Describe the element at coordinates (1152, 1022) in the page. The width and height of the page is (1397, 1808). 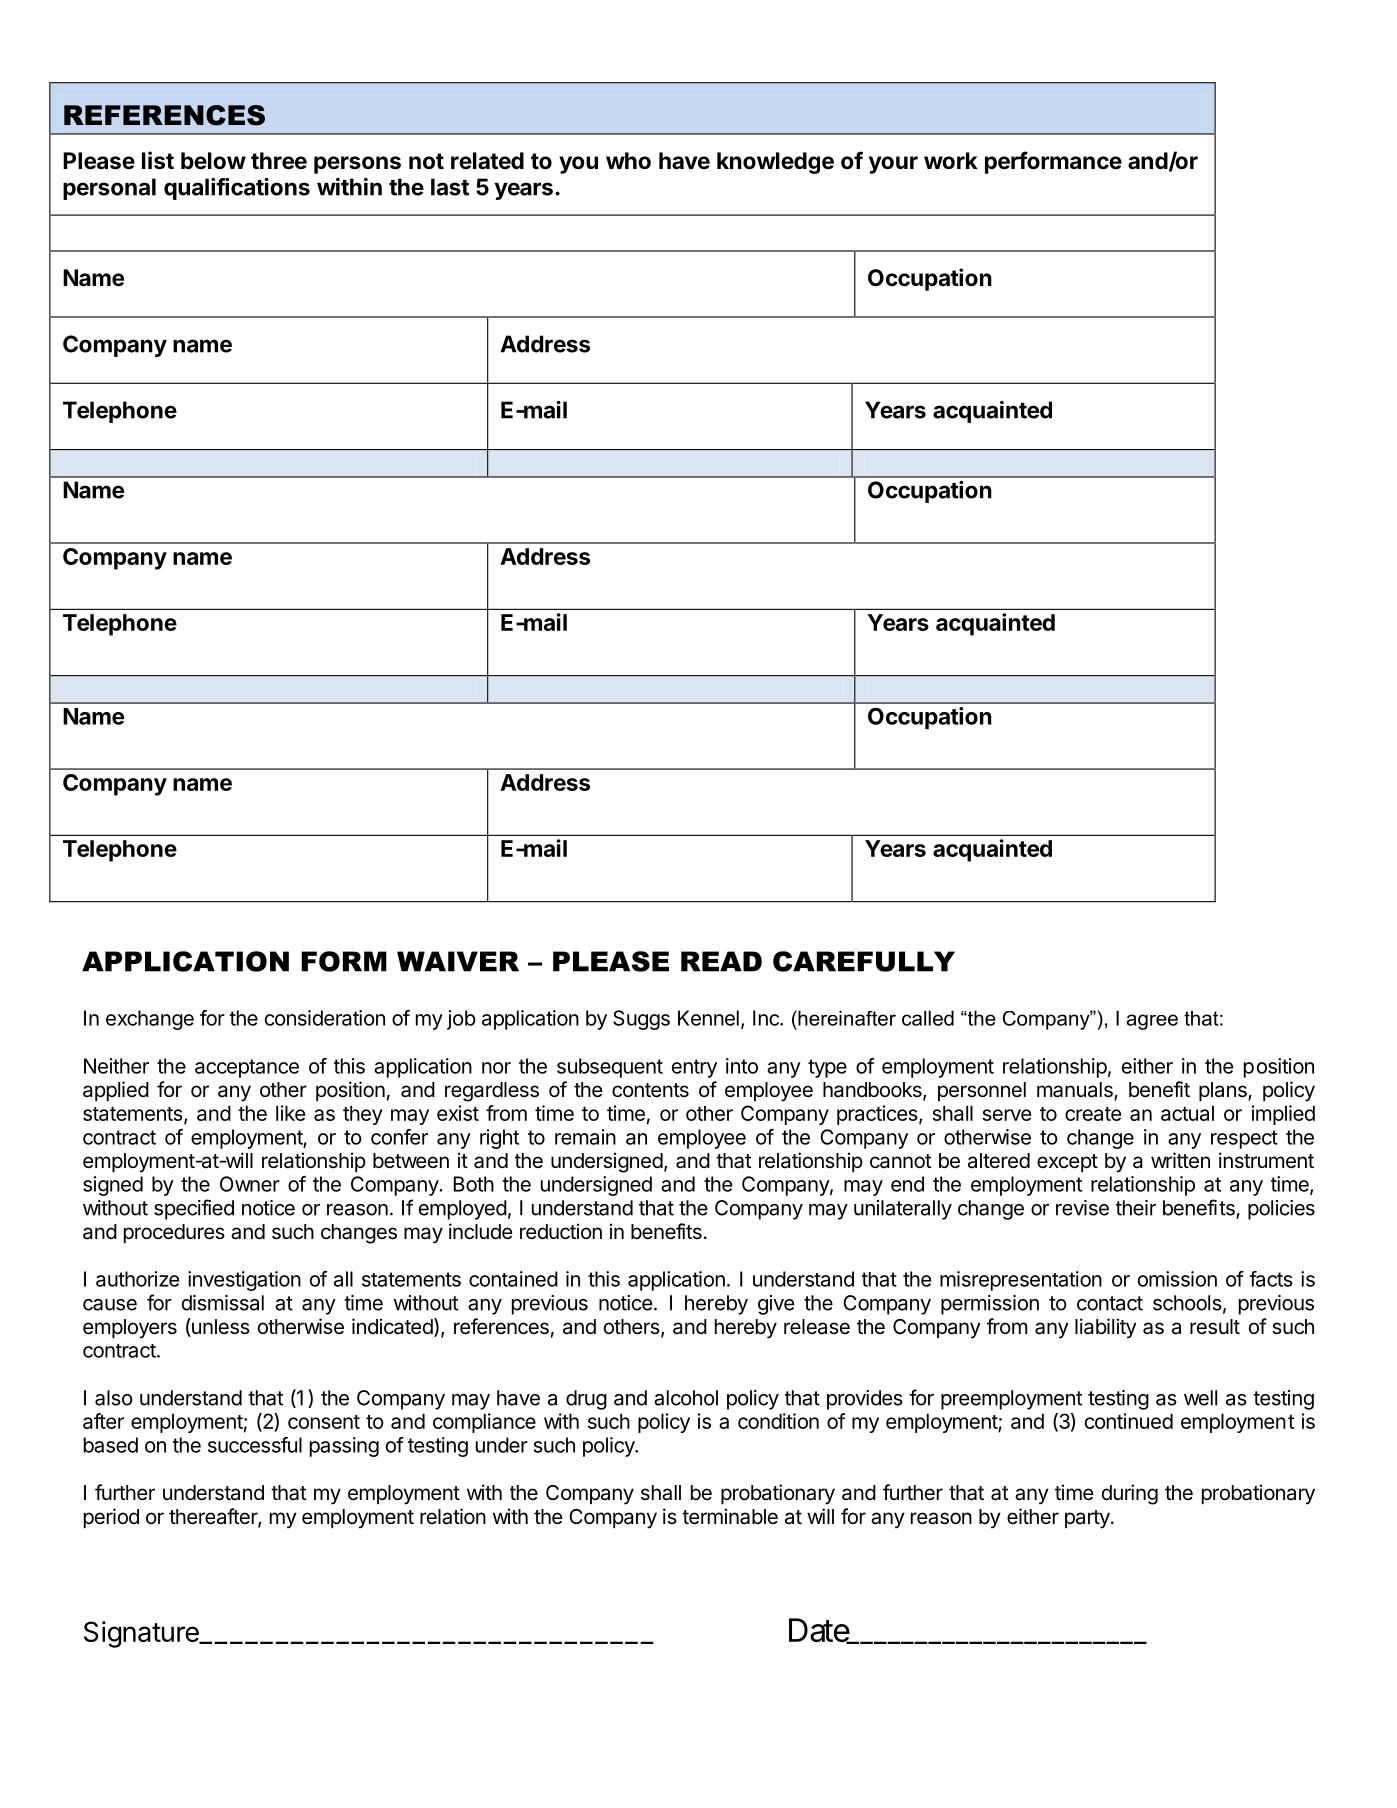
I see `agree` at that location.
